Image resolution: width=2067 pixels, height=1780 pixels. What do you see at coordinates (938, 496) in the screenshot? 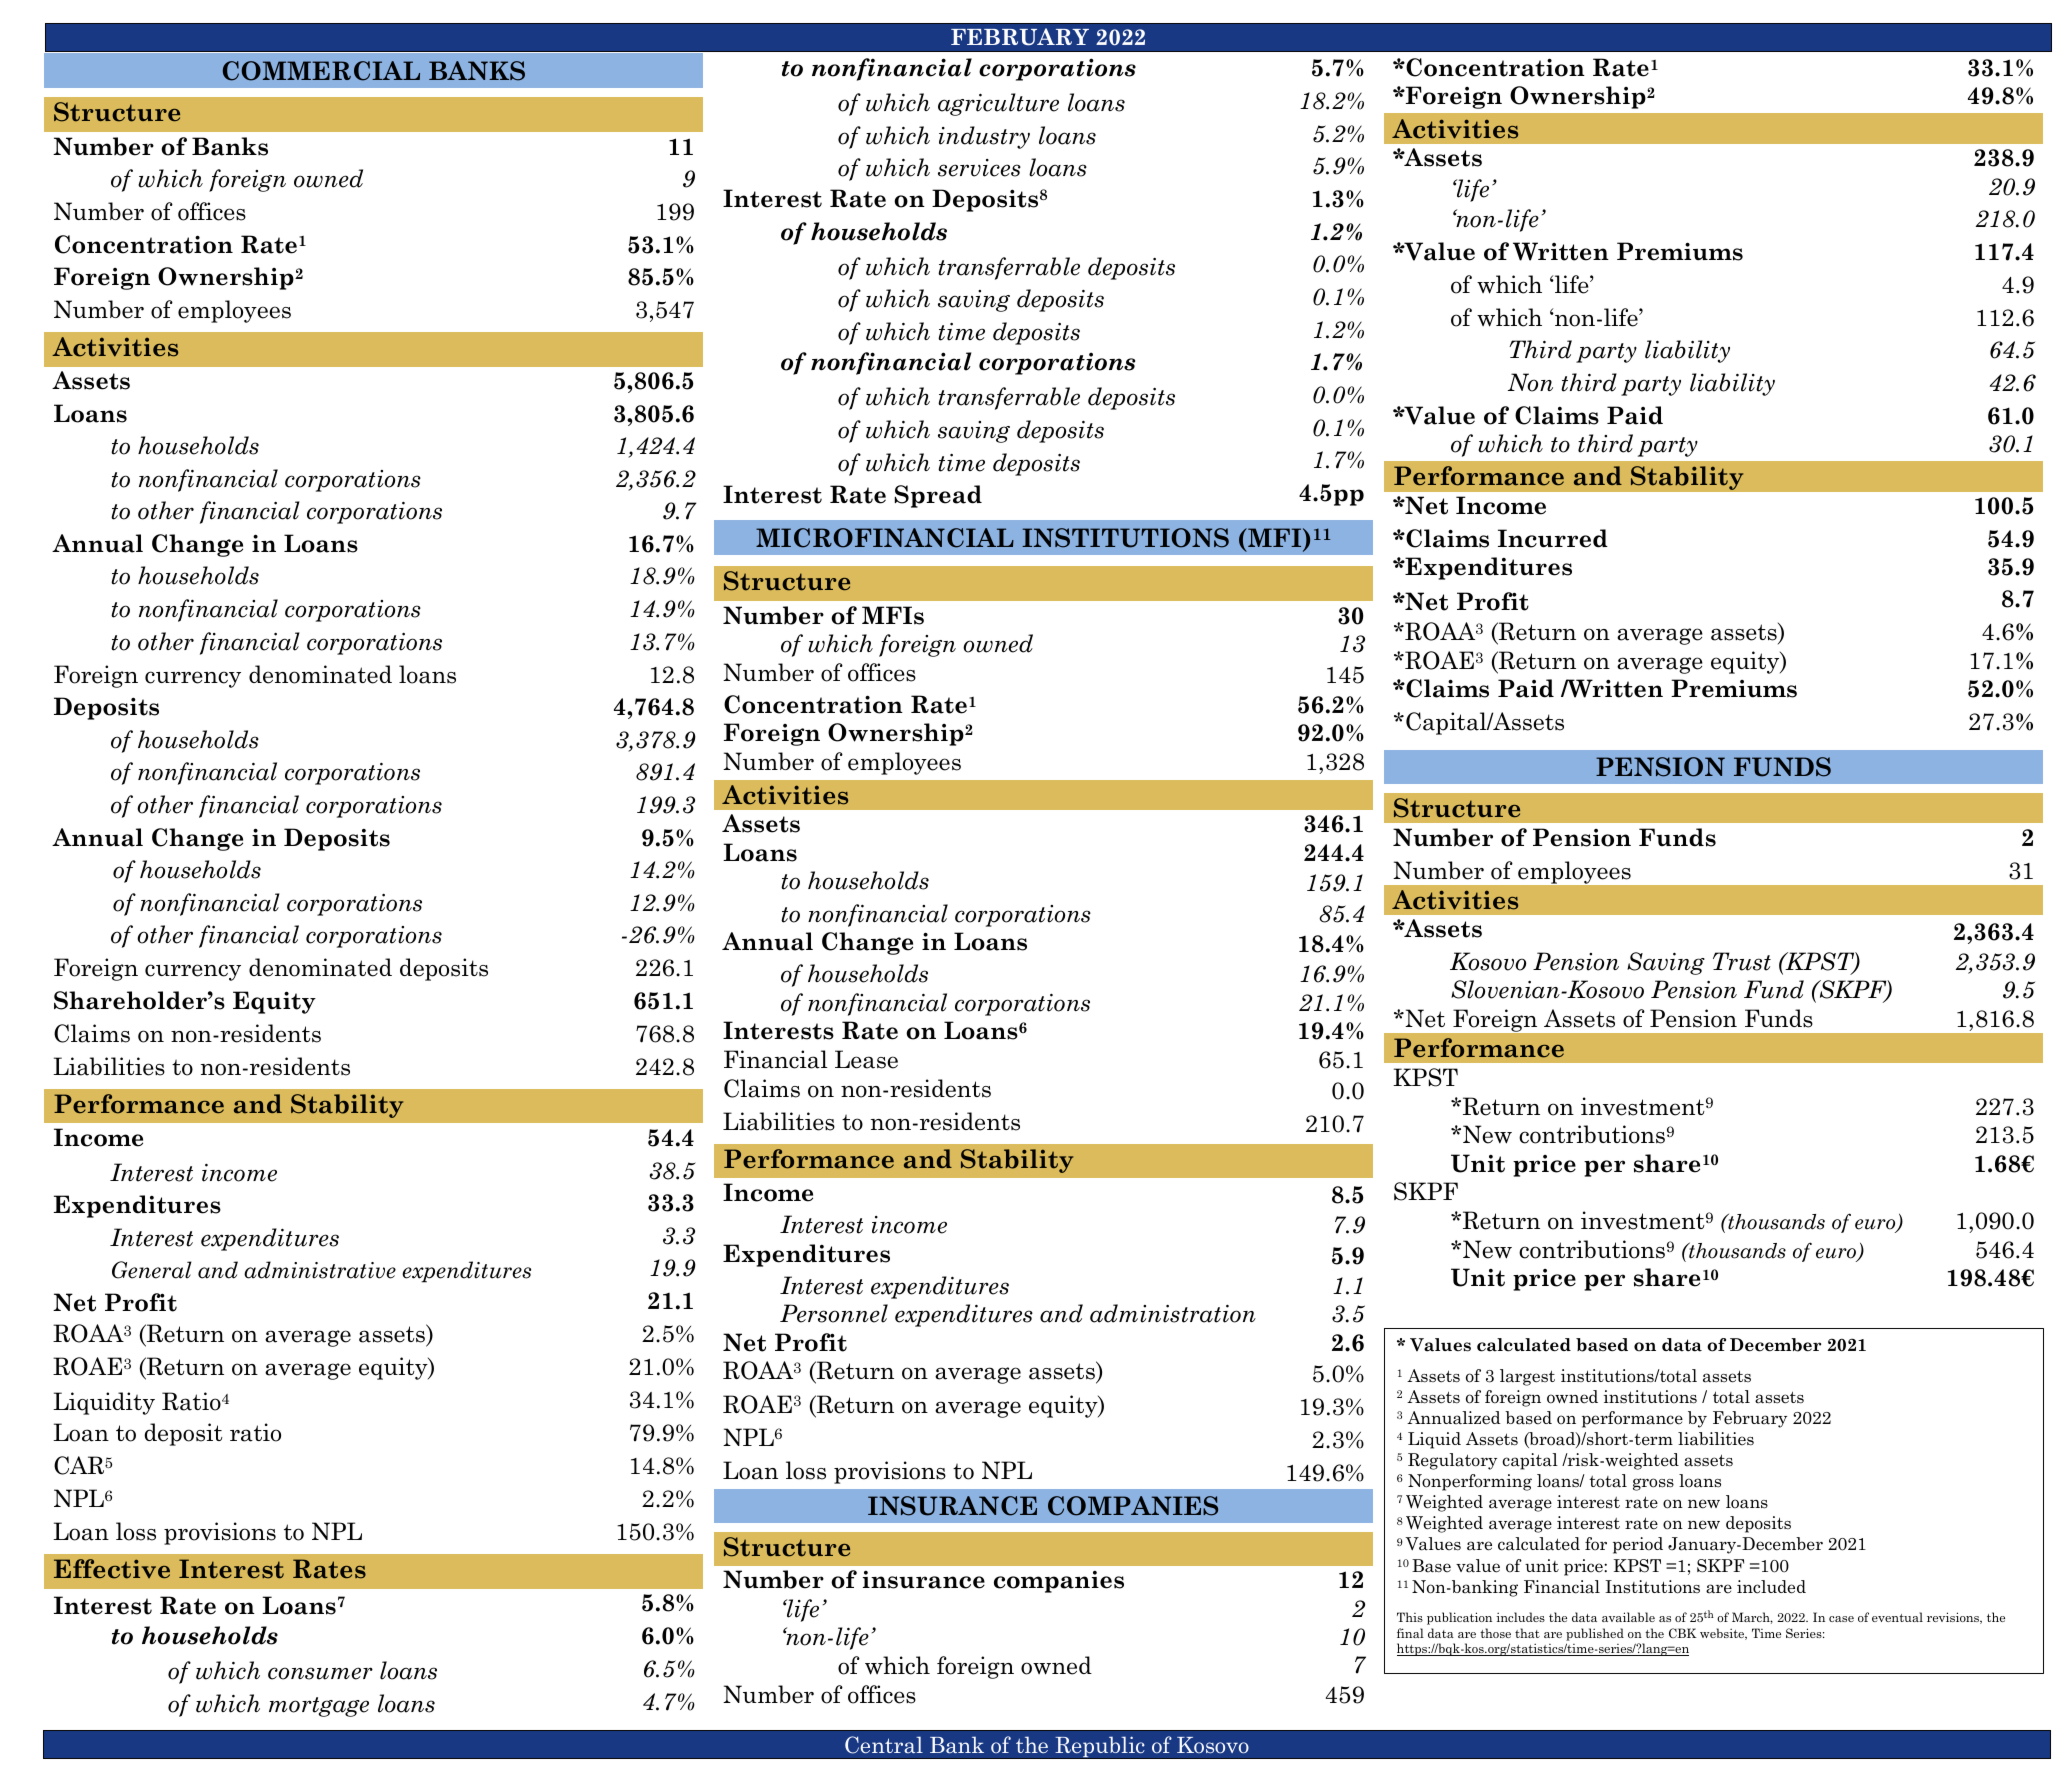
I see `Spread` at bounding box center [938, 496].
